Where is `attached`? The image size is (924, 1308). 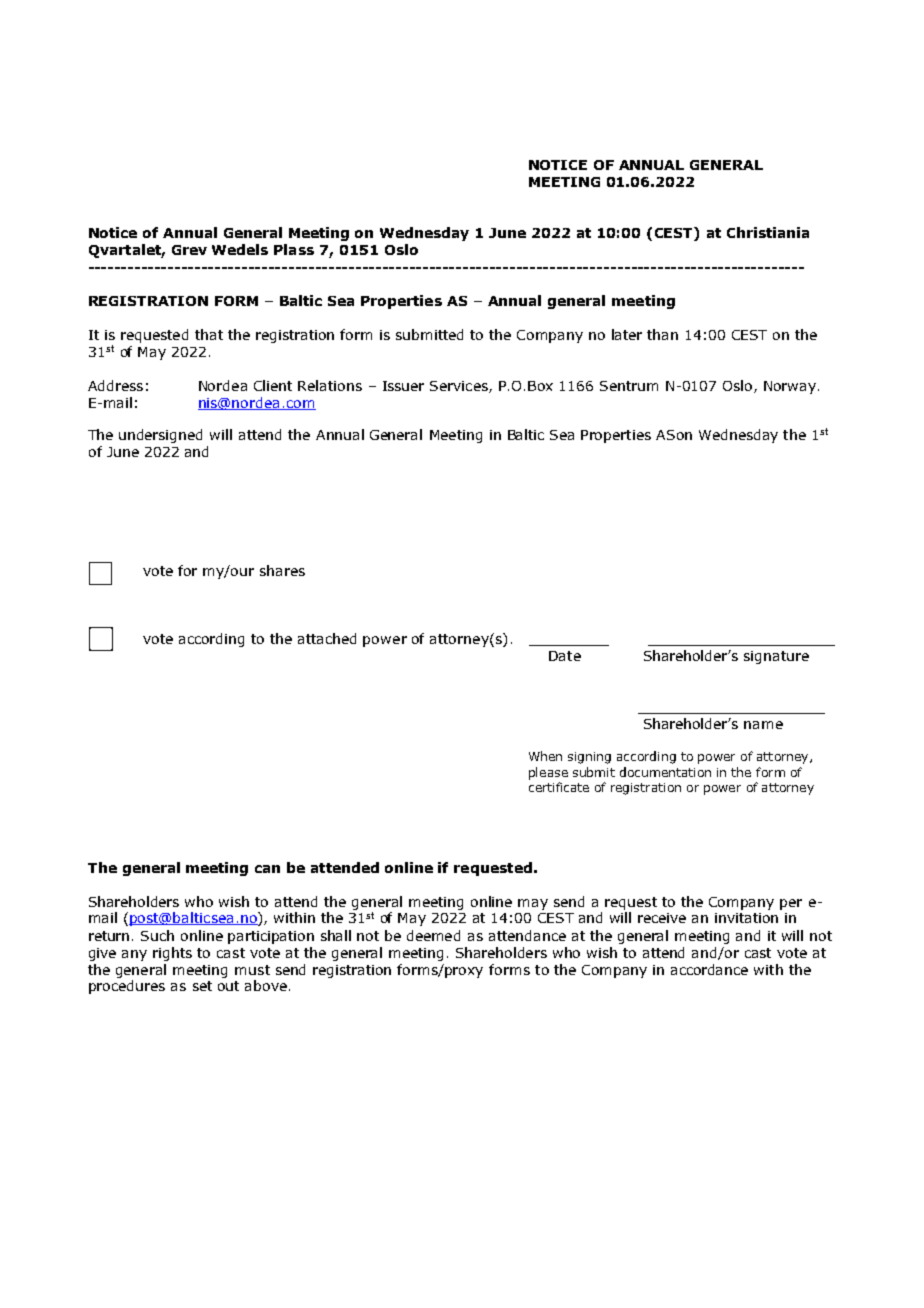
attached is located at coordinates (327, 638).
